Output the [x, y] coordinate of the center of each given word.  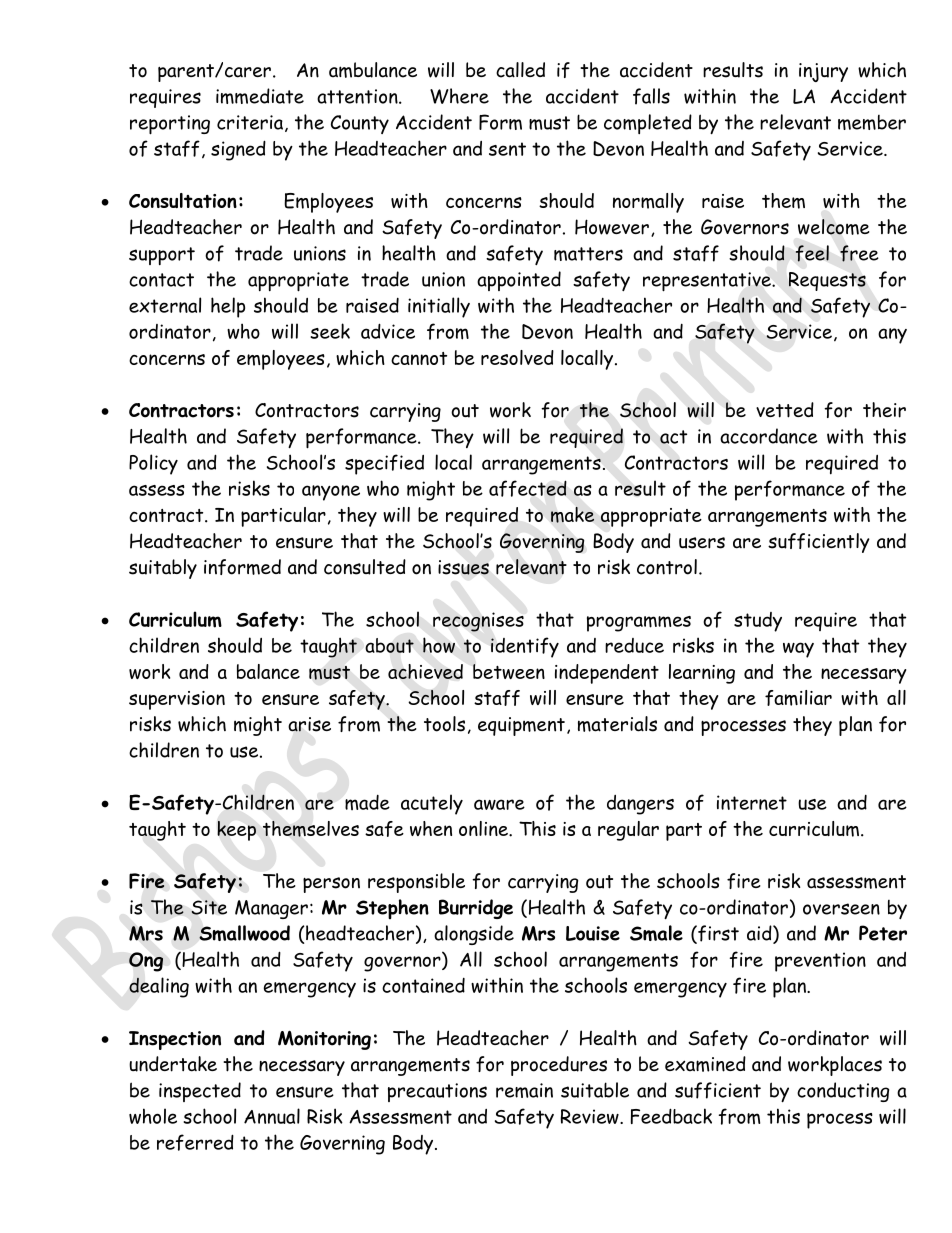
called [520, 70]
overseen [841, 909]
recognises [478, 622]
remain [524, 1090]
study [758, 622]
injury [823, 72]
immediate [260, 96]
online [484, 828]
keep [237, 831]
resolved [517, 357]
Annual [272, 1116]
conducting [843, 1092]
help [228, 307]
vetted [785, 410]
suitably [163, 569]
